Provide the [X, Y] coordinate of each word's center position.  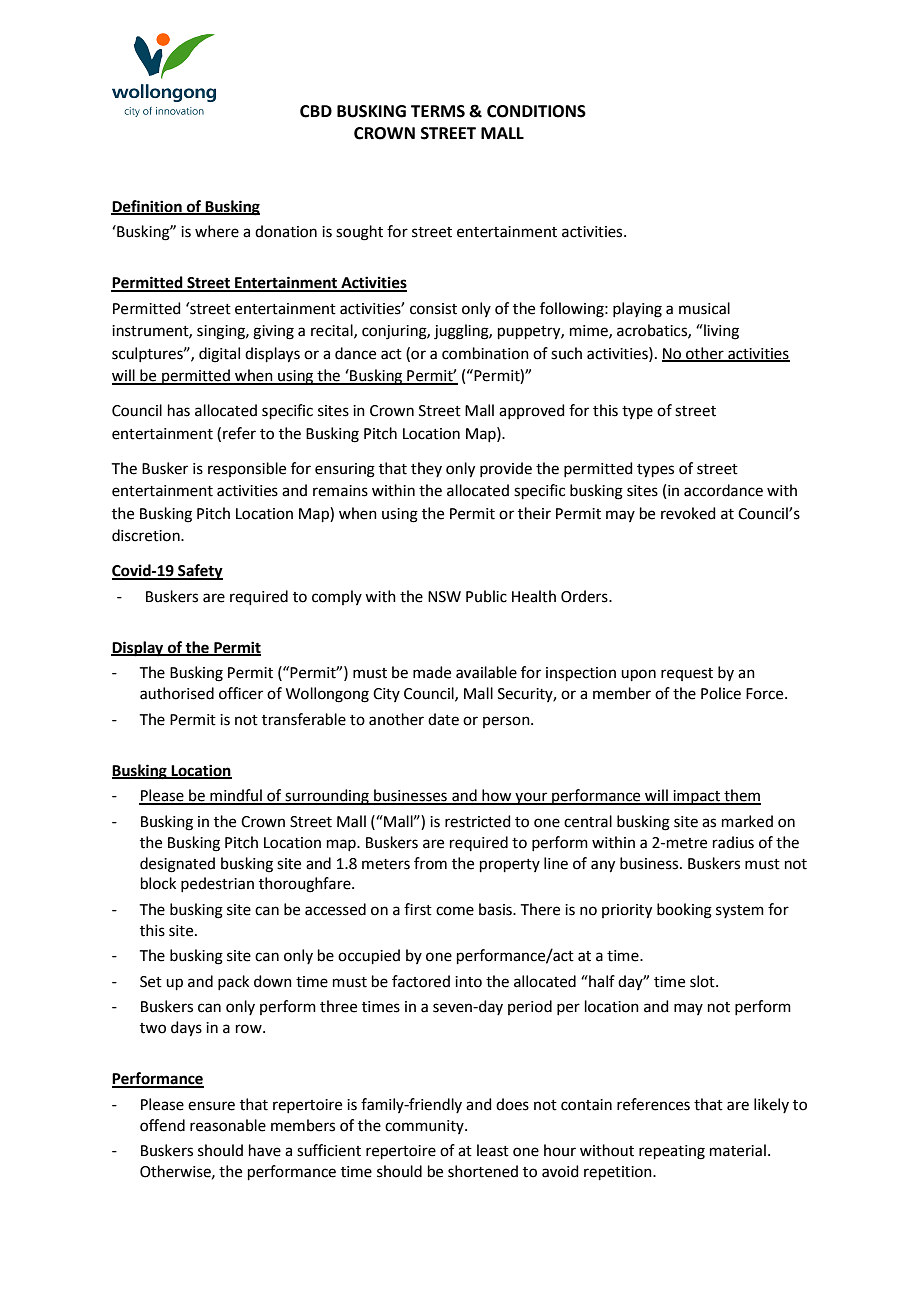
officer [241, 693]
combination [485, 353]
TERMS [438, 111]
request [687, 674]
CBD [316, 111]
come [455, 911]
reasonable [228, 1125]
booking [684, 911]
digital [219, 355]
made [432, 672]
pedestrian [217, 884]
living [720, 332]
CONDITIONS [536, 111]
